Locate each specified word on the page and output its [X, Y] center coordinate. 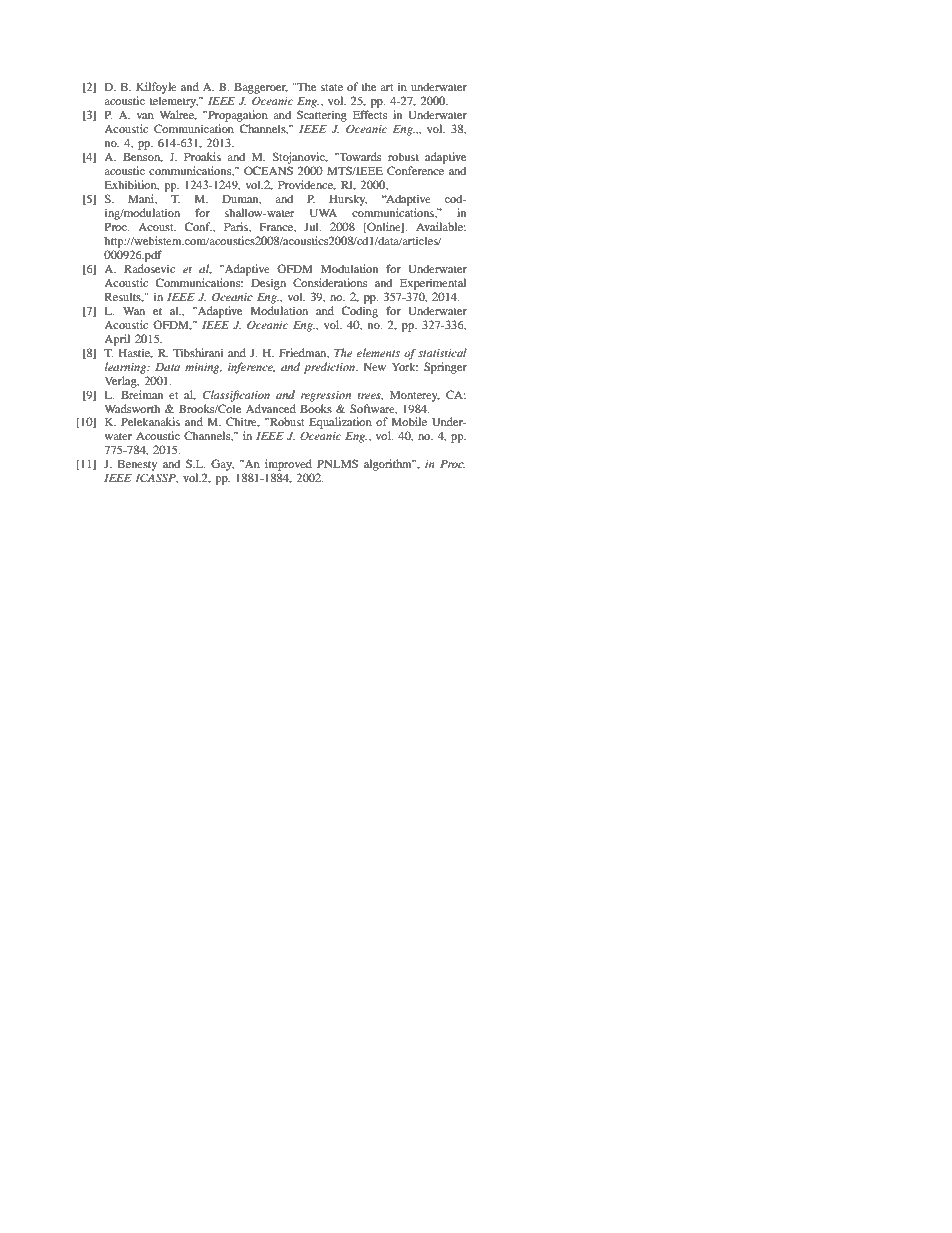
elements [378, 352]
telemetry [173, 103]
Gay [222, 465]
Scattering [322, 116]
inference [251, 368]
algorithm [389, 465]
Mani [142, 199]
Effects [370, 114]
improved [288, 465]
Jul [312, 226]
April [117, 340]
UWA [323, 212]
